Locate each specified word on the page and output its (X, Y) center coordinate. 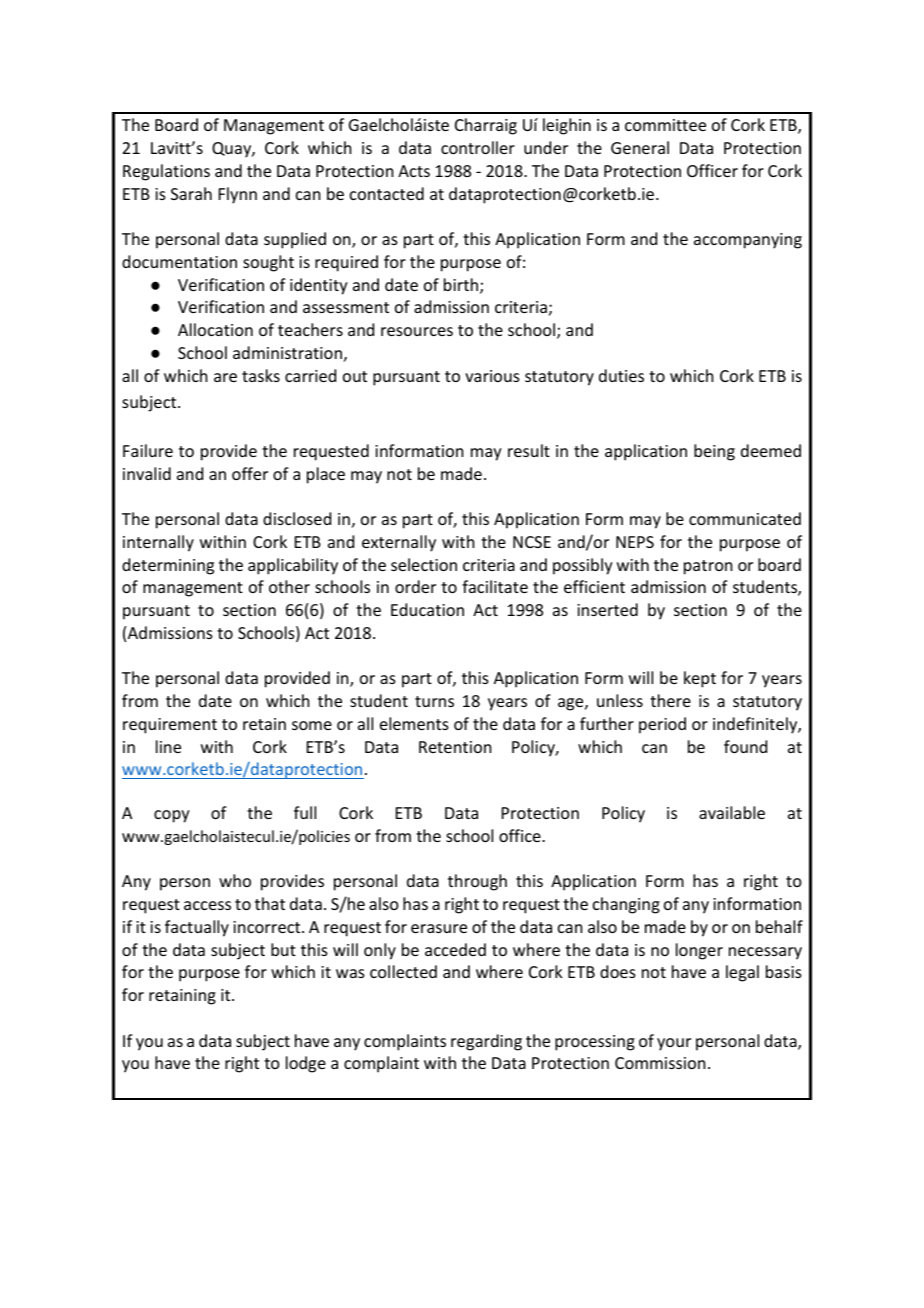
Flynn (238, 195)
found (745, 746)
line (168, 746)
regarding (486, 1042)
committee (665, 125)
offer (250, 473)
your (674, 1044)
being (714, 452)
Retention (455, 747)
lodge (306, 1064)
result (529, 450)
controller (478, 147)
